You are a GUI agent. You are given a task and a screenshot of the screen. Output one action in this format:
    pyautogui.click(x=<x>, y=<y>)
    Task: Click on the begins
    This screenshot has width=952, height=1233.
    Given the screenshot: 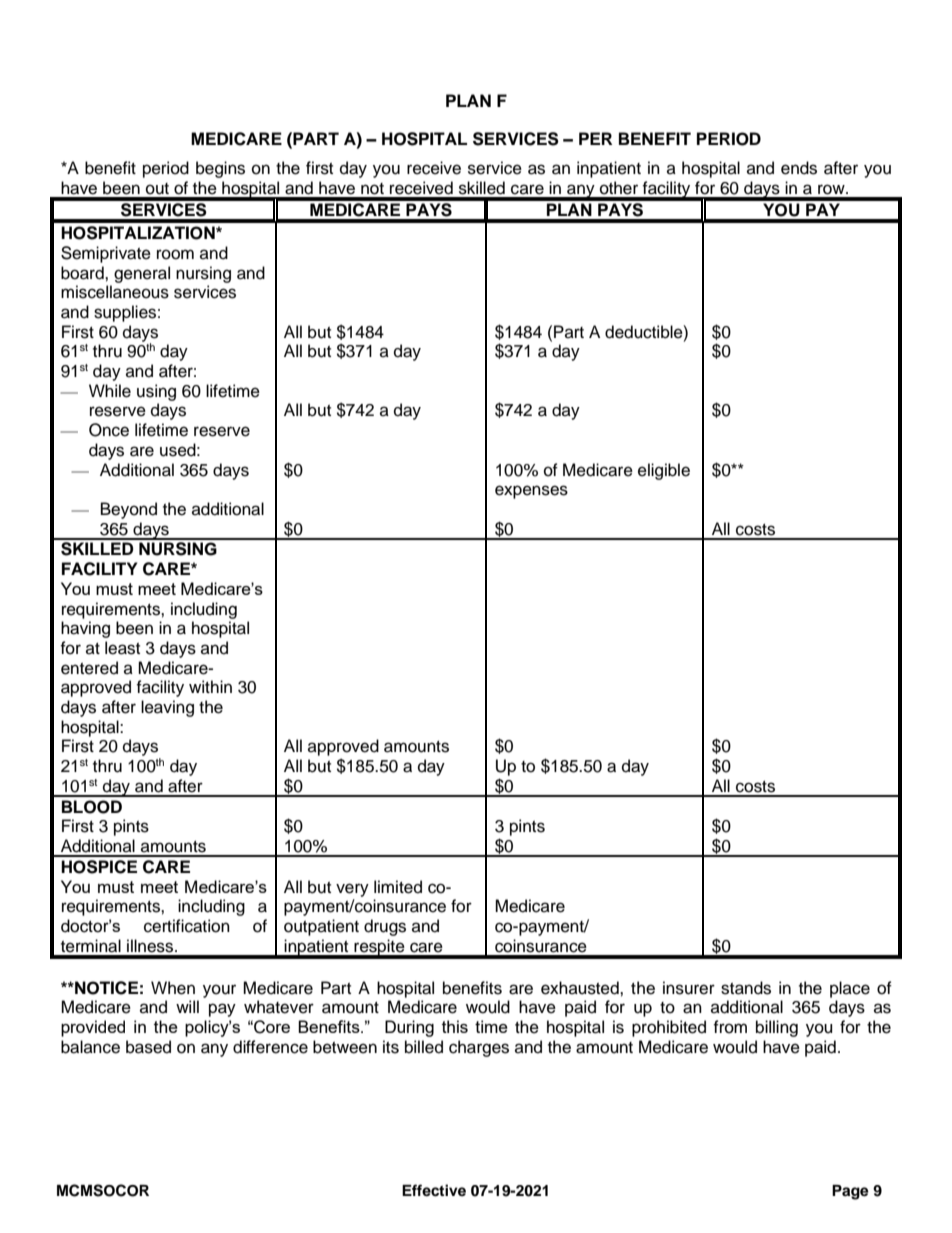 What is the action you would take?
    pyautogui.click(x=220, y=169)
